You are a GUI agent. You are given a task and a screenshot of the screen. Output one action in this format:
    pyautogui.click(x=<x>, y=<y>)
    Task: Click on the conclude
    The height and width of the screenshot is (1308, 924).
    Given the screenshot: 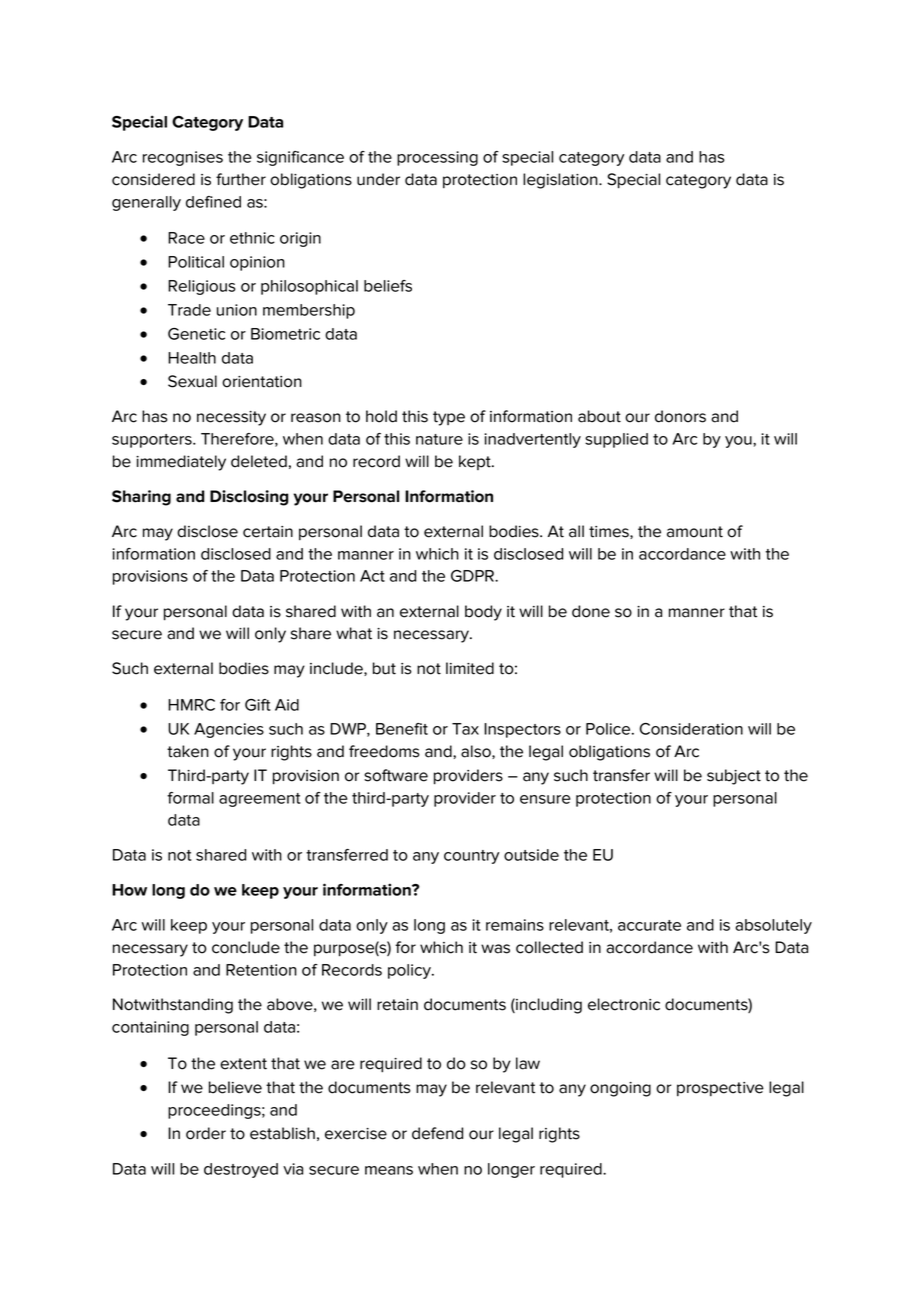 What is the action you would take?
    pyautogui.click(x=246, y=947)
